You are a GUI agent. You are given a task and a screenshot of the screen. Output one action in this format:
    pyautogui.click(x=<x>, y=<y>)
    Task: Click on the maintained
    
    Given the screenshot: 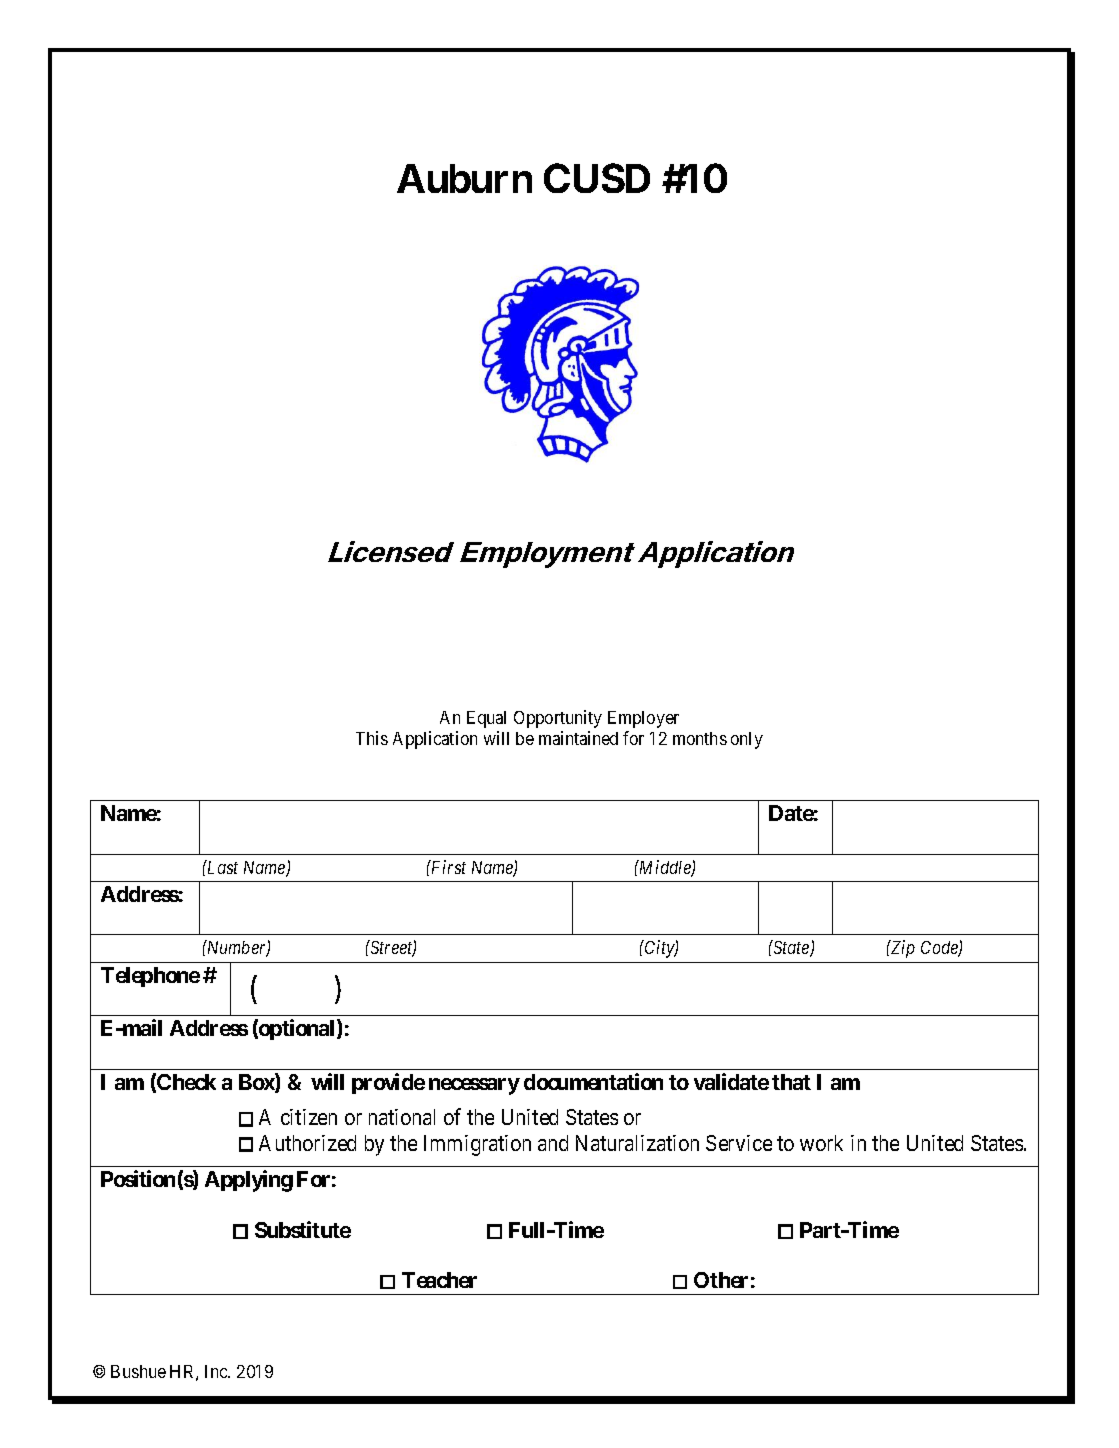 What is the action you would take?
    pyautogui.click(x=578, y=738)
